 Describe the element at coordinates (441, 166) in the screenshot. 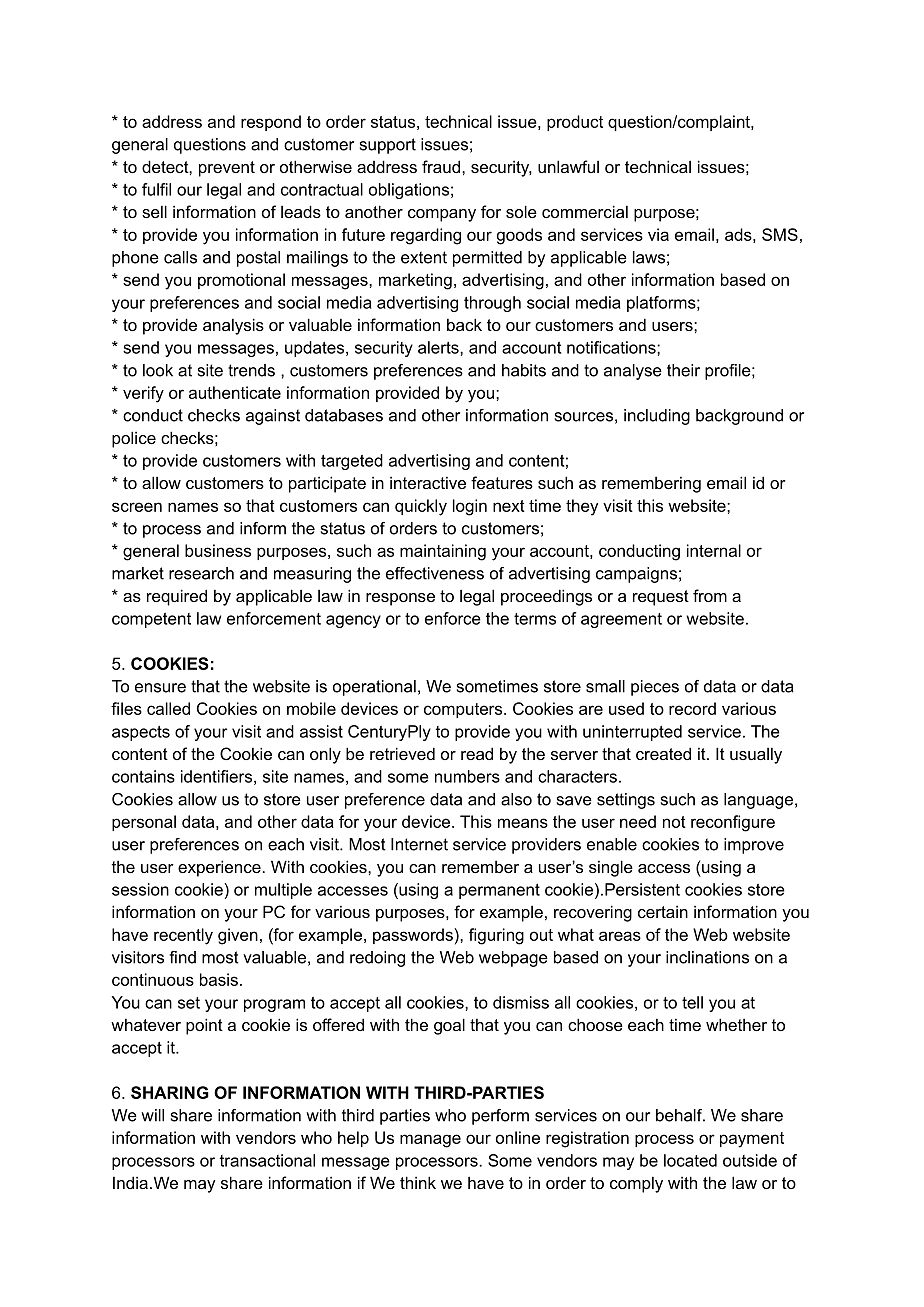

I see `fraud` at that location.
